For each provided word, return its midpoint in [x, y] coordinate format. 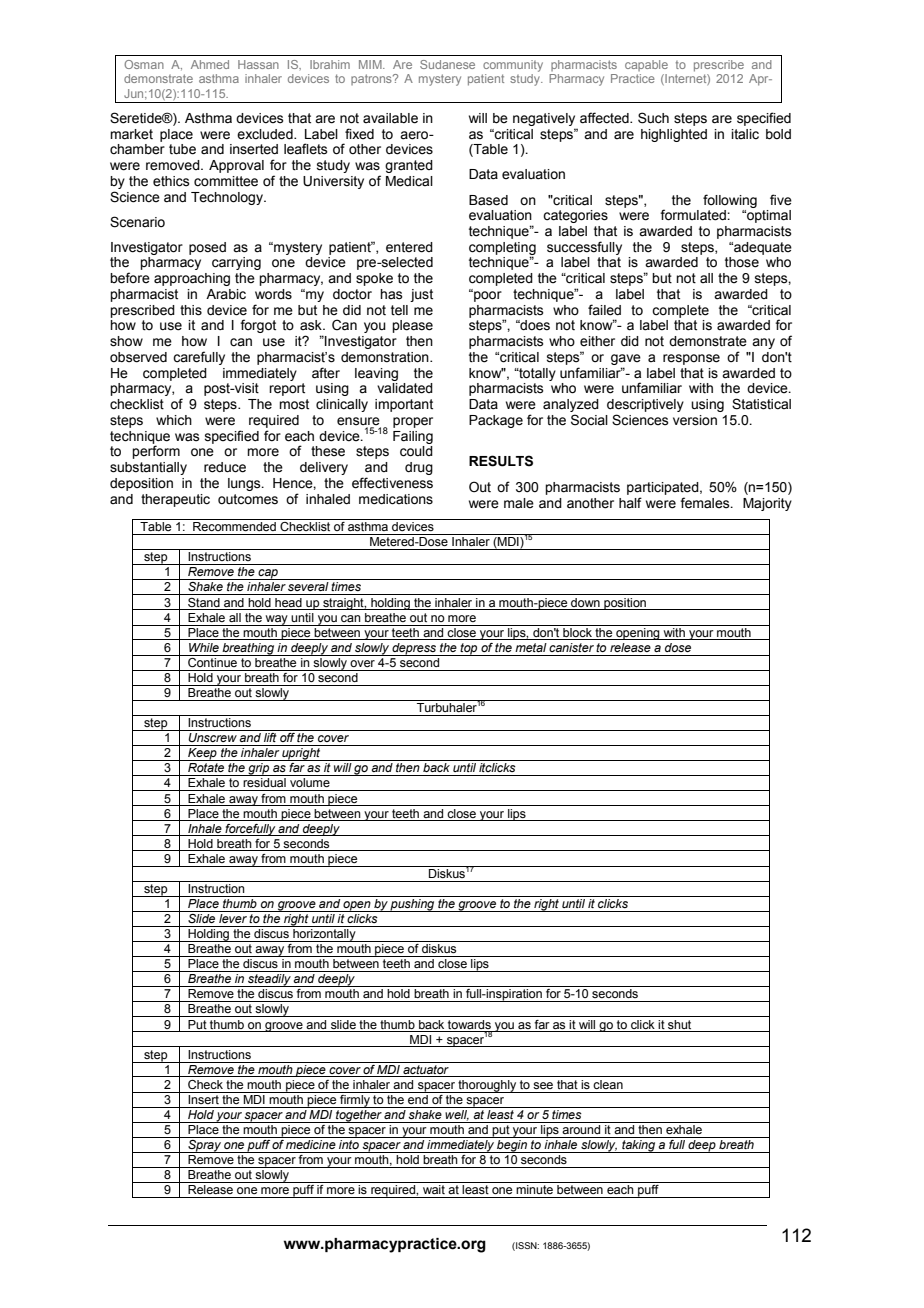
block [577, 631]
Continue [212, 661]
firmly [355, 1100]
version [695, 420]
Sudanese [447, 64]
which [174, 420]
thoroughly [487, 1086]
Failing [413, 437]
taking [639, 1146]
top [469, 649]
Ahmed [210, 64]
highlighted [674, 135]
